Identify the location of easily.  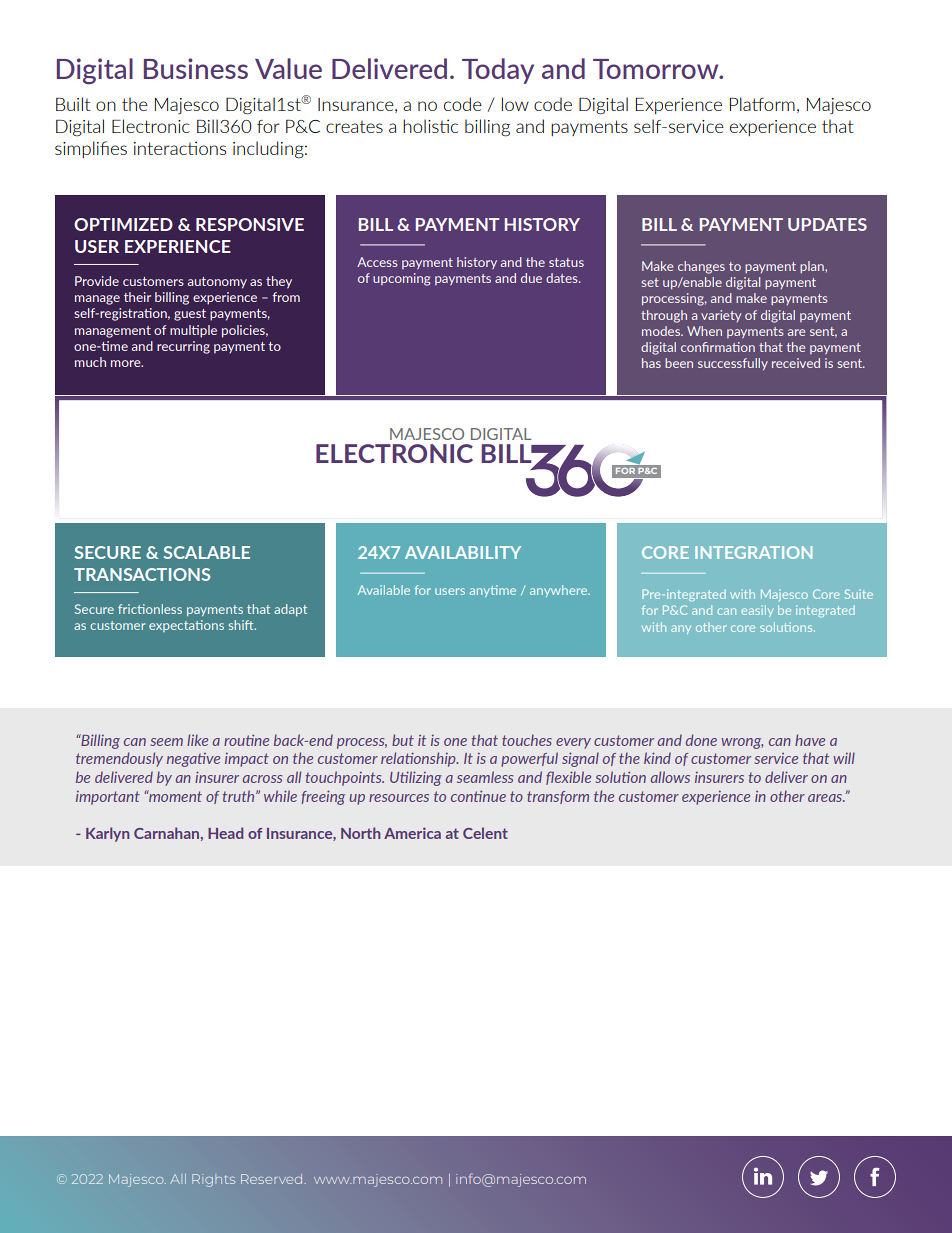
(757, 611).
